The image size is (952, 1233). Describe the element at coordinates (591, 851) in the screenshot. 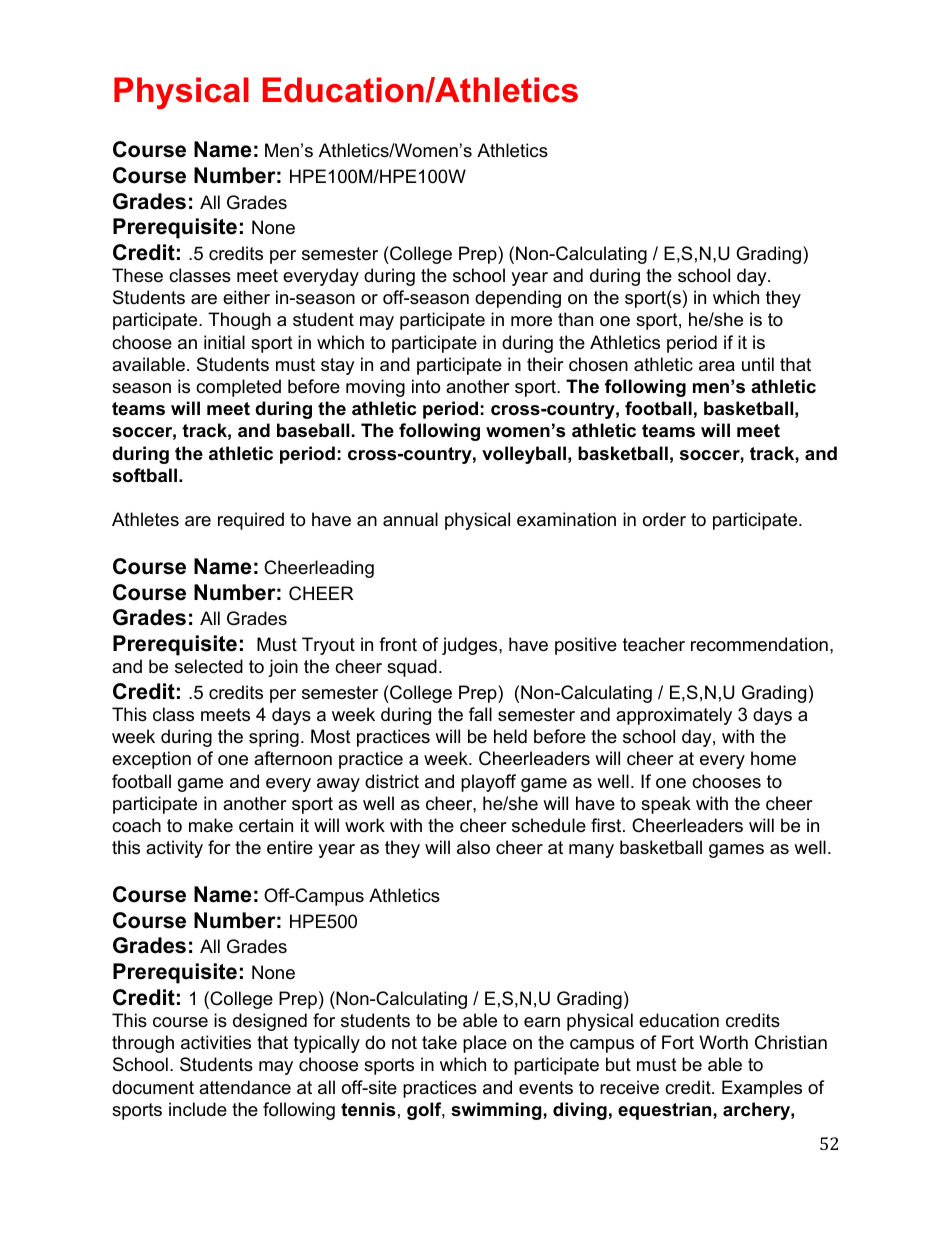

I see `many` at that location.
